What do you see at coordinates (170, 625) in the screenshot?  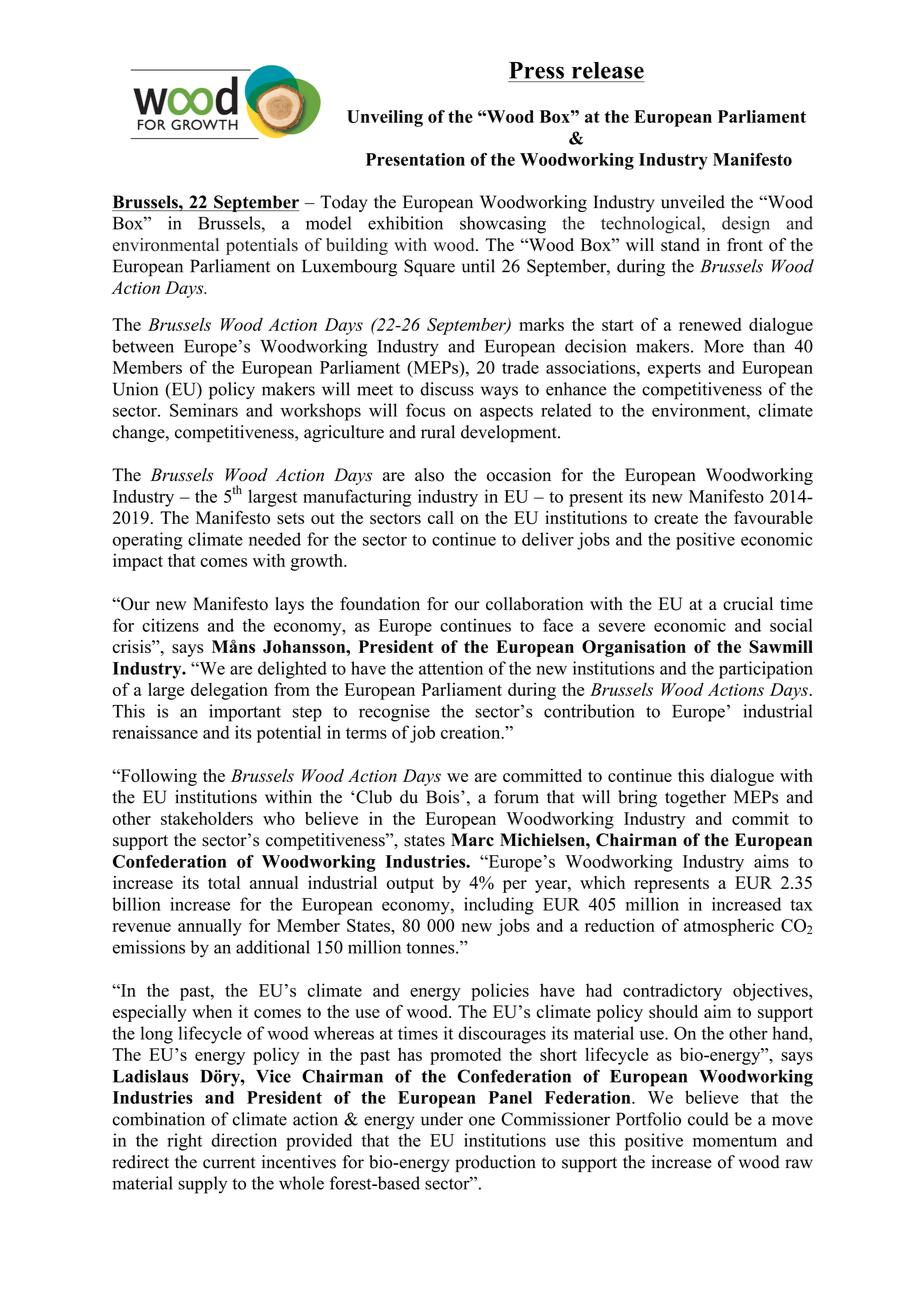 I see `citizens` at bounding box center [170, 625].
